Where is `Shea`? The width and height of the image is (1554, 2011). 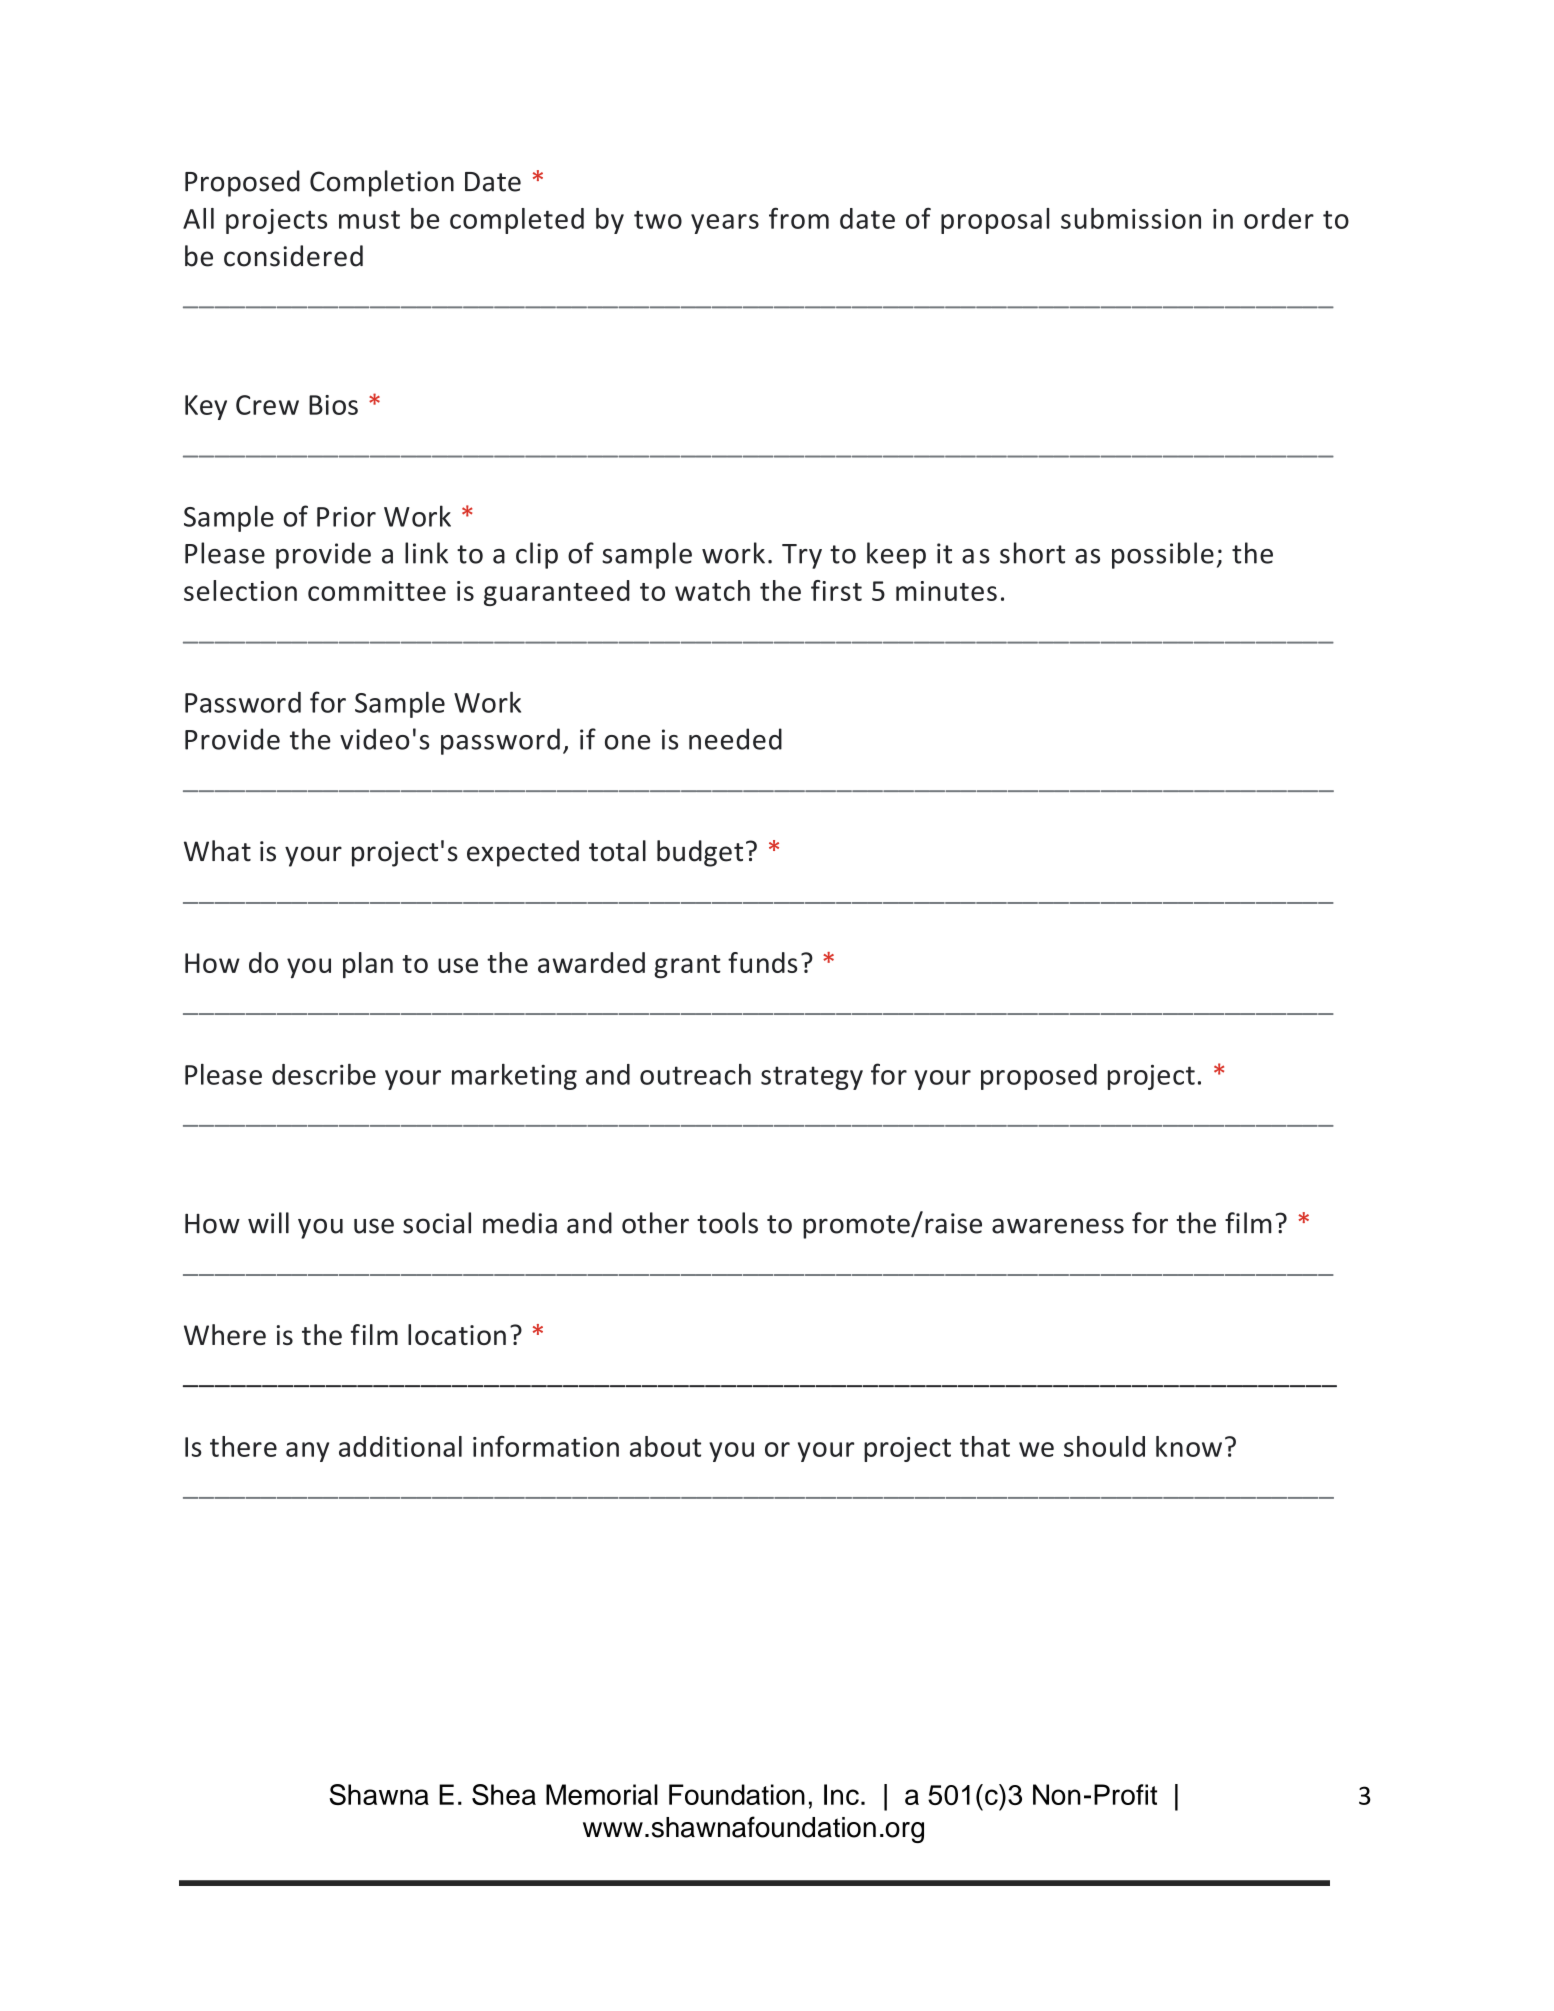
Shea is located at coordinates (504, 1794).
